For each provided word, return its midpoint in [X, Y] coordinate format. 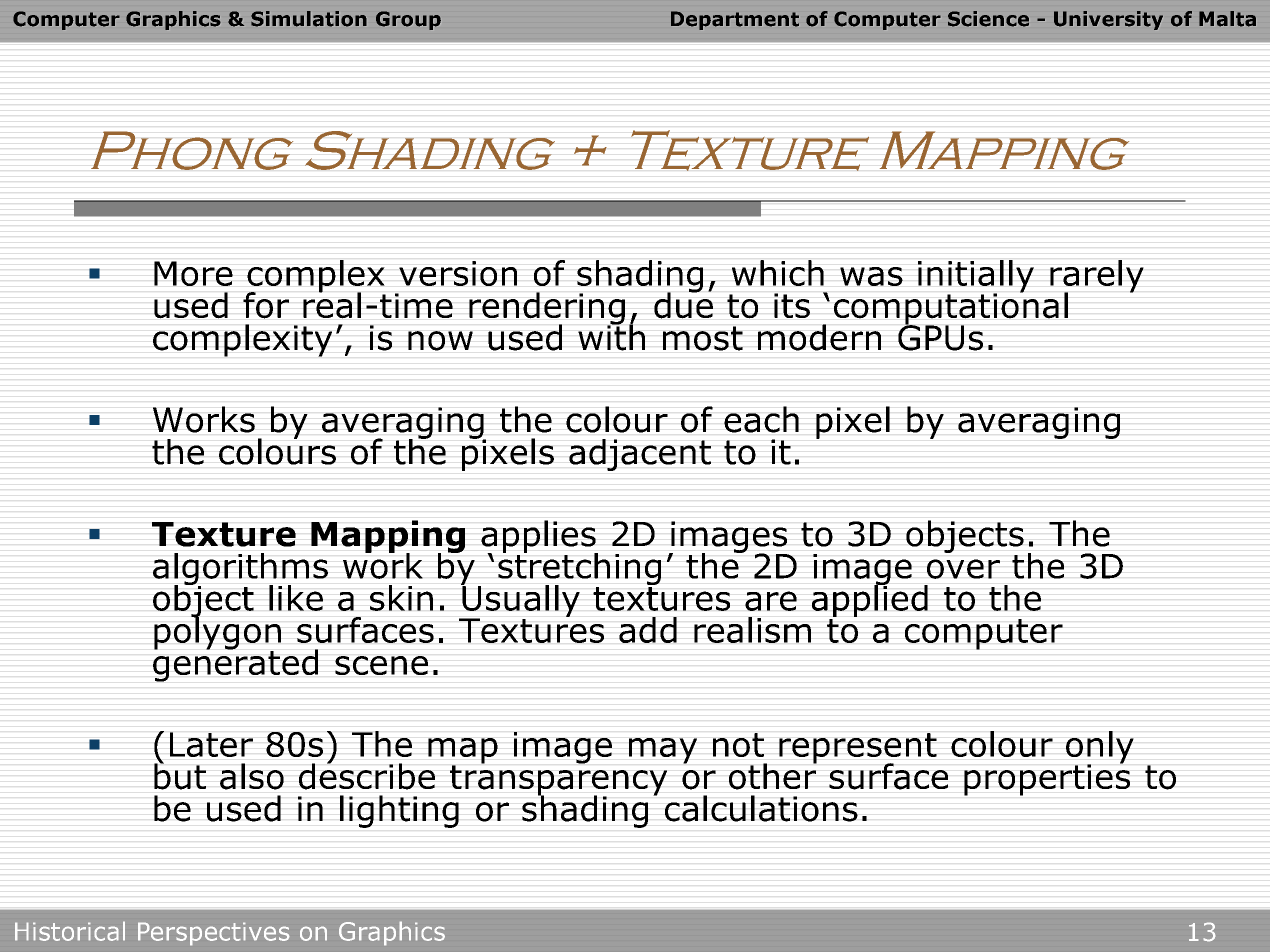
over [963, 569]
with [611, 336]
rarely [1097, 277]
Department [735, 20]
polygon [217, 633]
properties [1047, 779]
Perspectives [214, 934]
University [1108, 20]
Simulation [309, 19]
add [648, 630]
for [266, 305]
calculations [761, 808]
